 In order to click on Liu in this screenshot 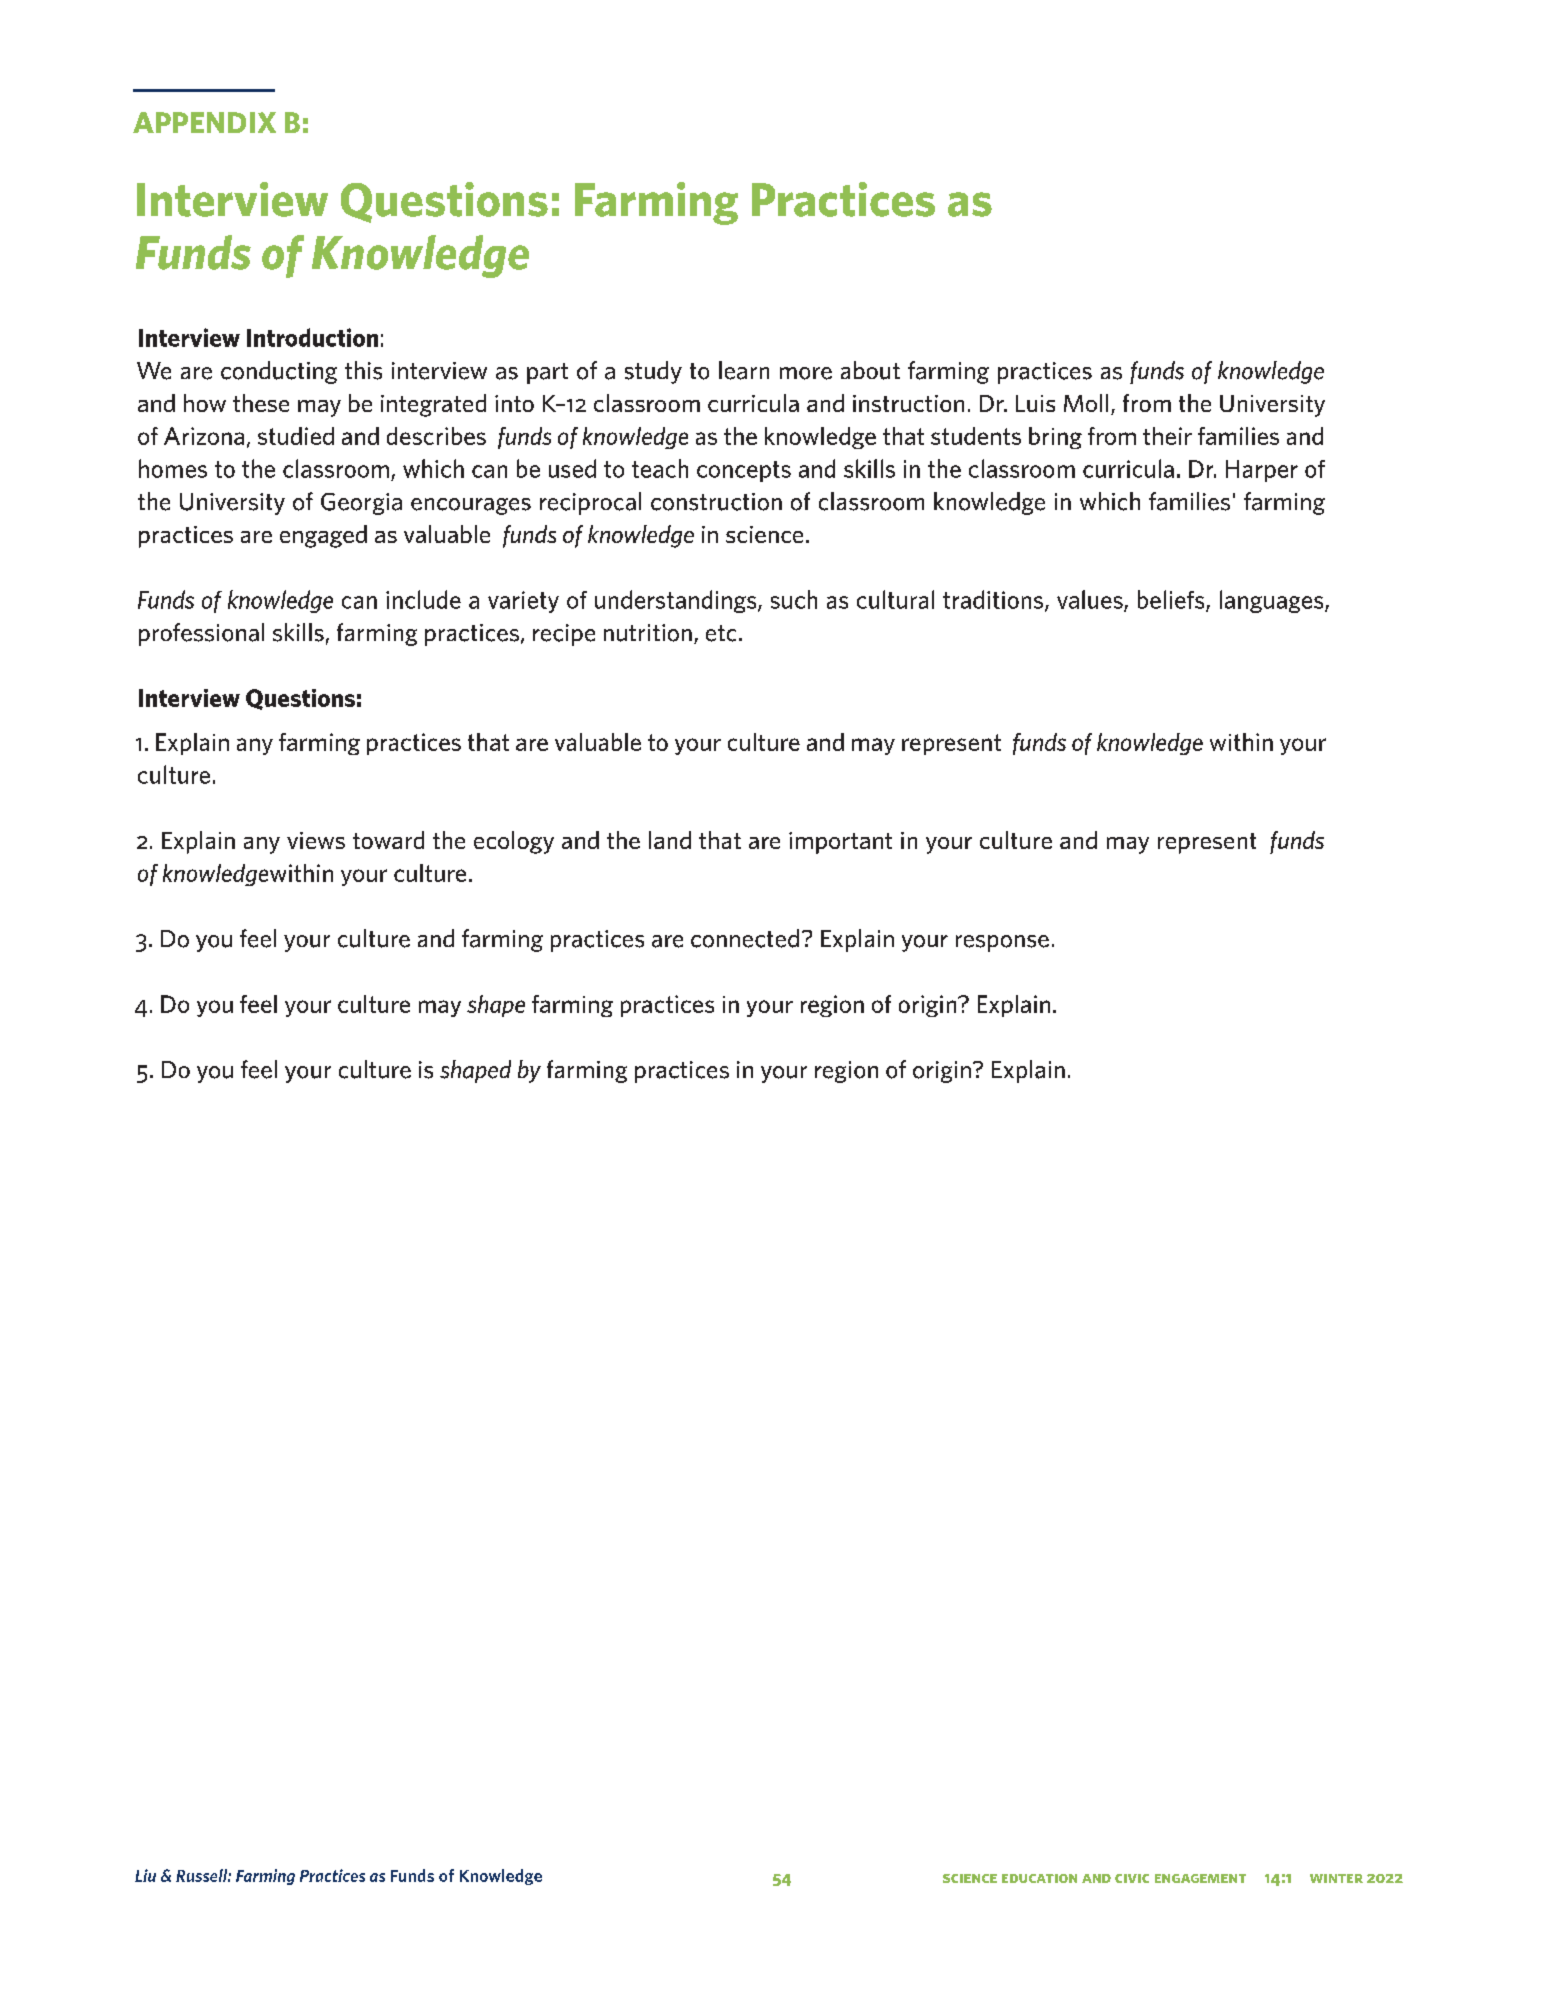, I will do `click(145, 1875)`.
